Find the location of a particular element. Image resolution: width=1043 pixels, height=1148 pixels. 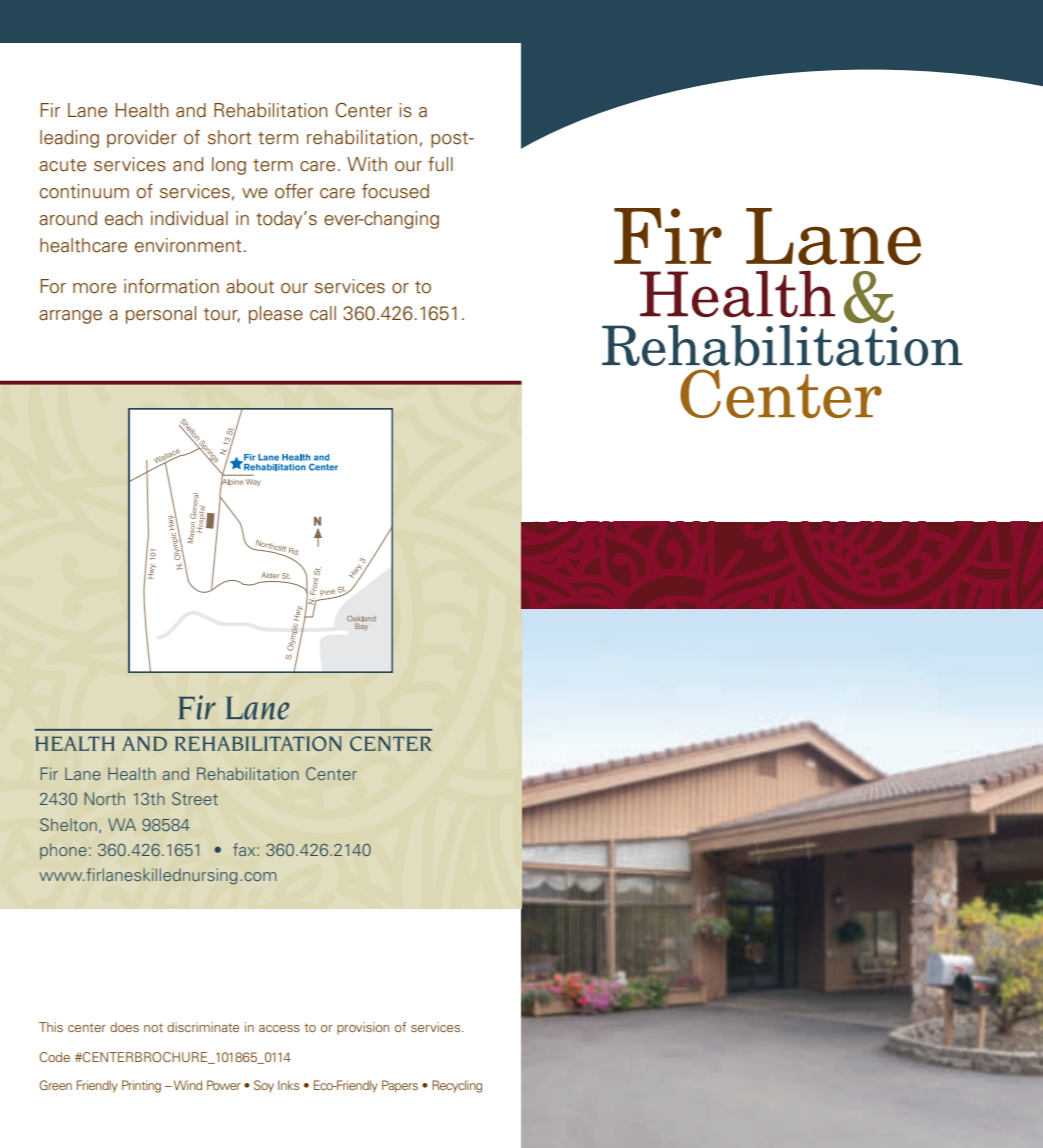

please is located at coordinates (276, 315).
